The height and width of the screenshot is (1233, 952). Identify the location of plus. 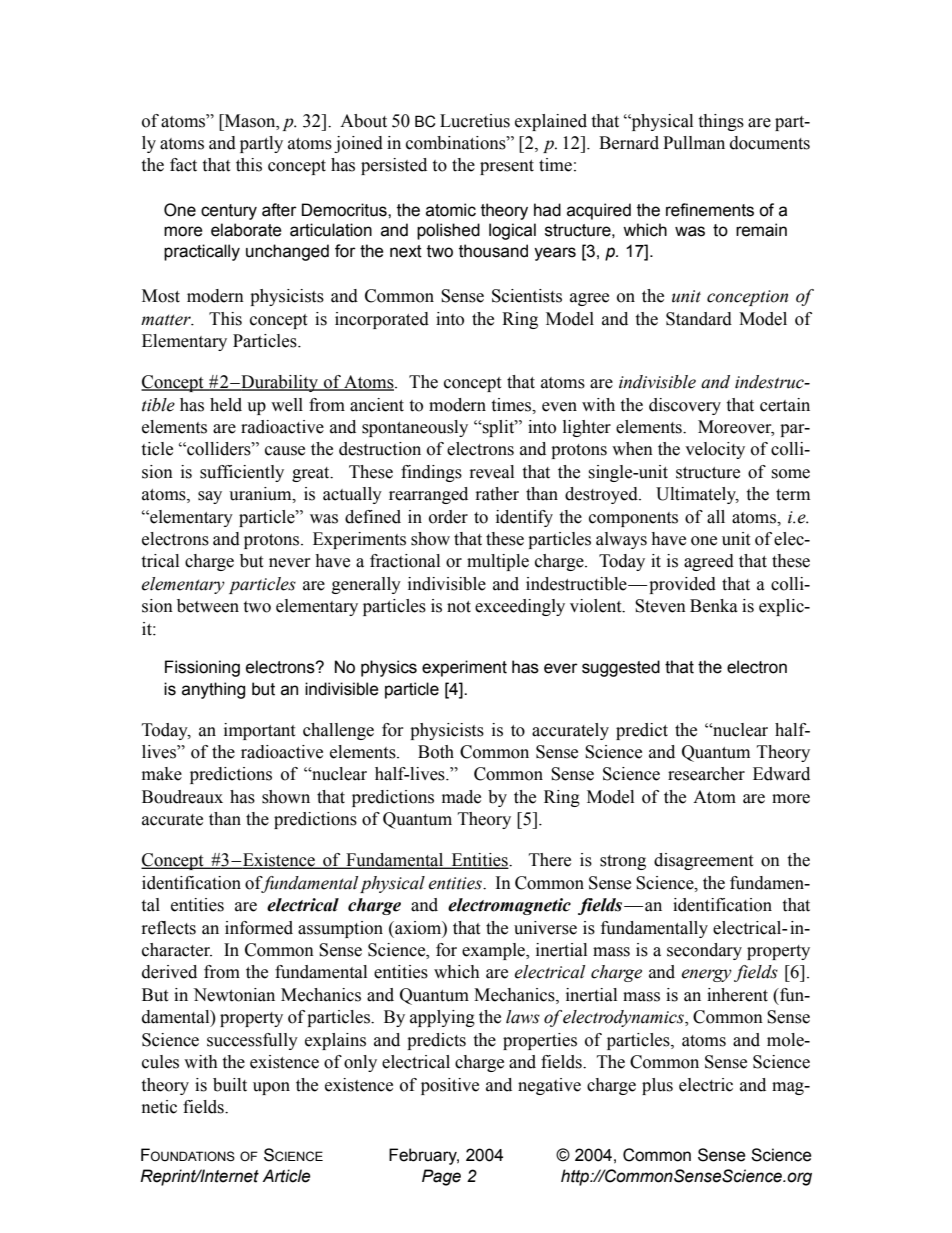
(657, 1086).
